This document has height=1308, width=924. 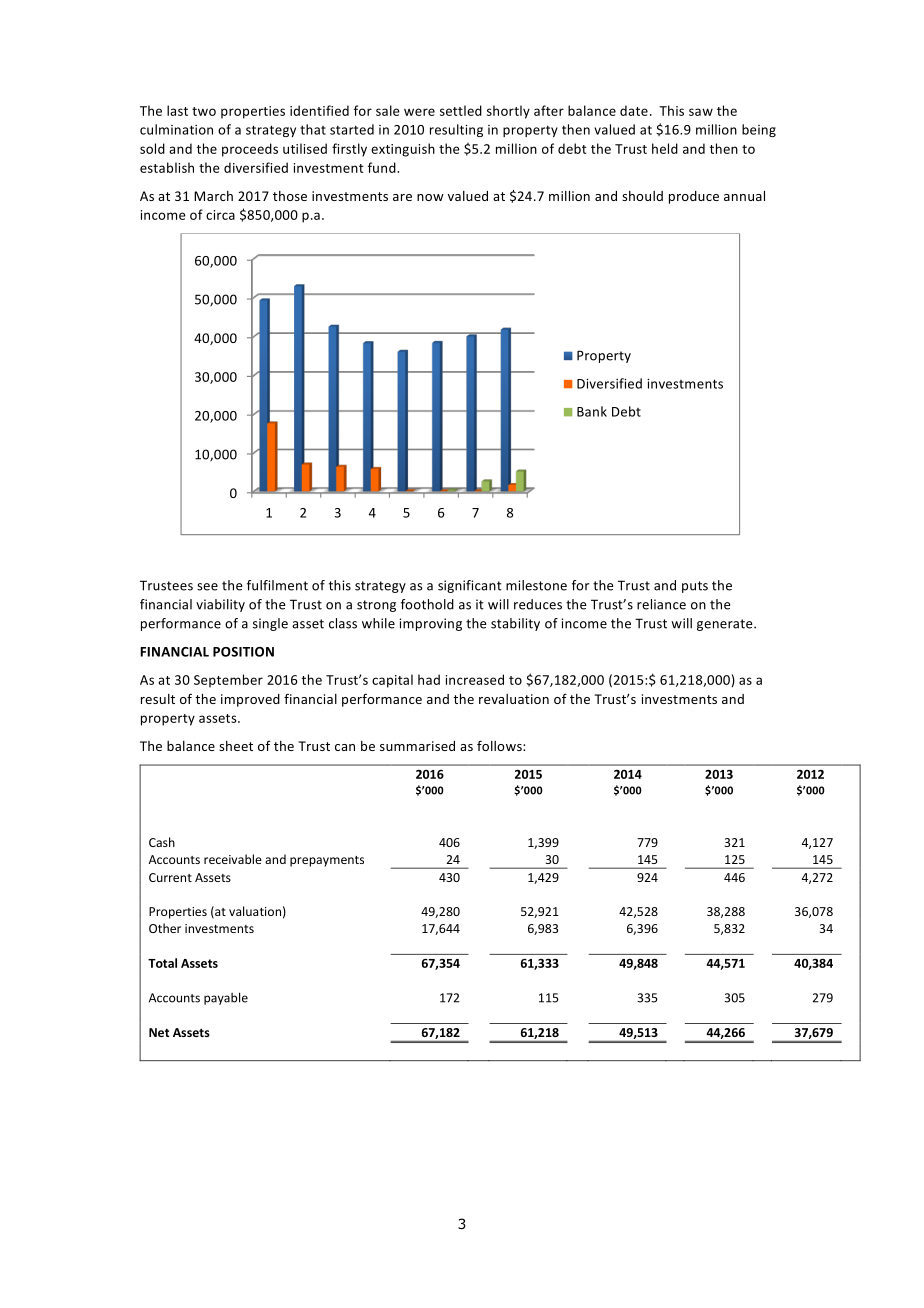 I want to click on significant, so click(x=470, y=586).
